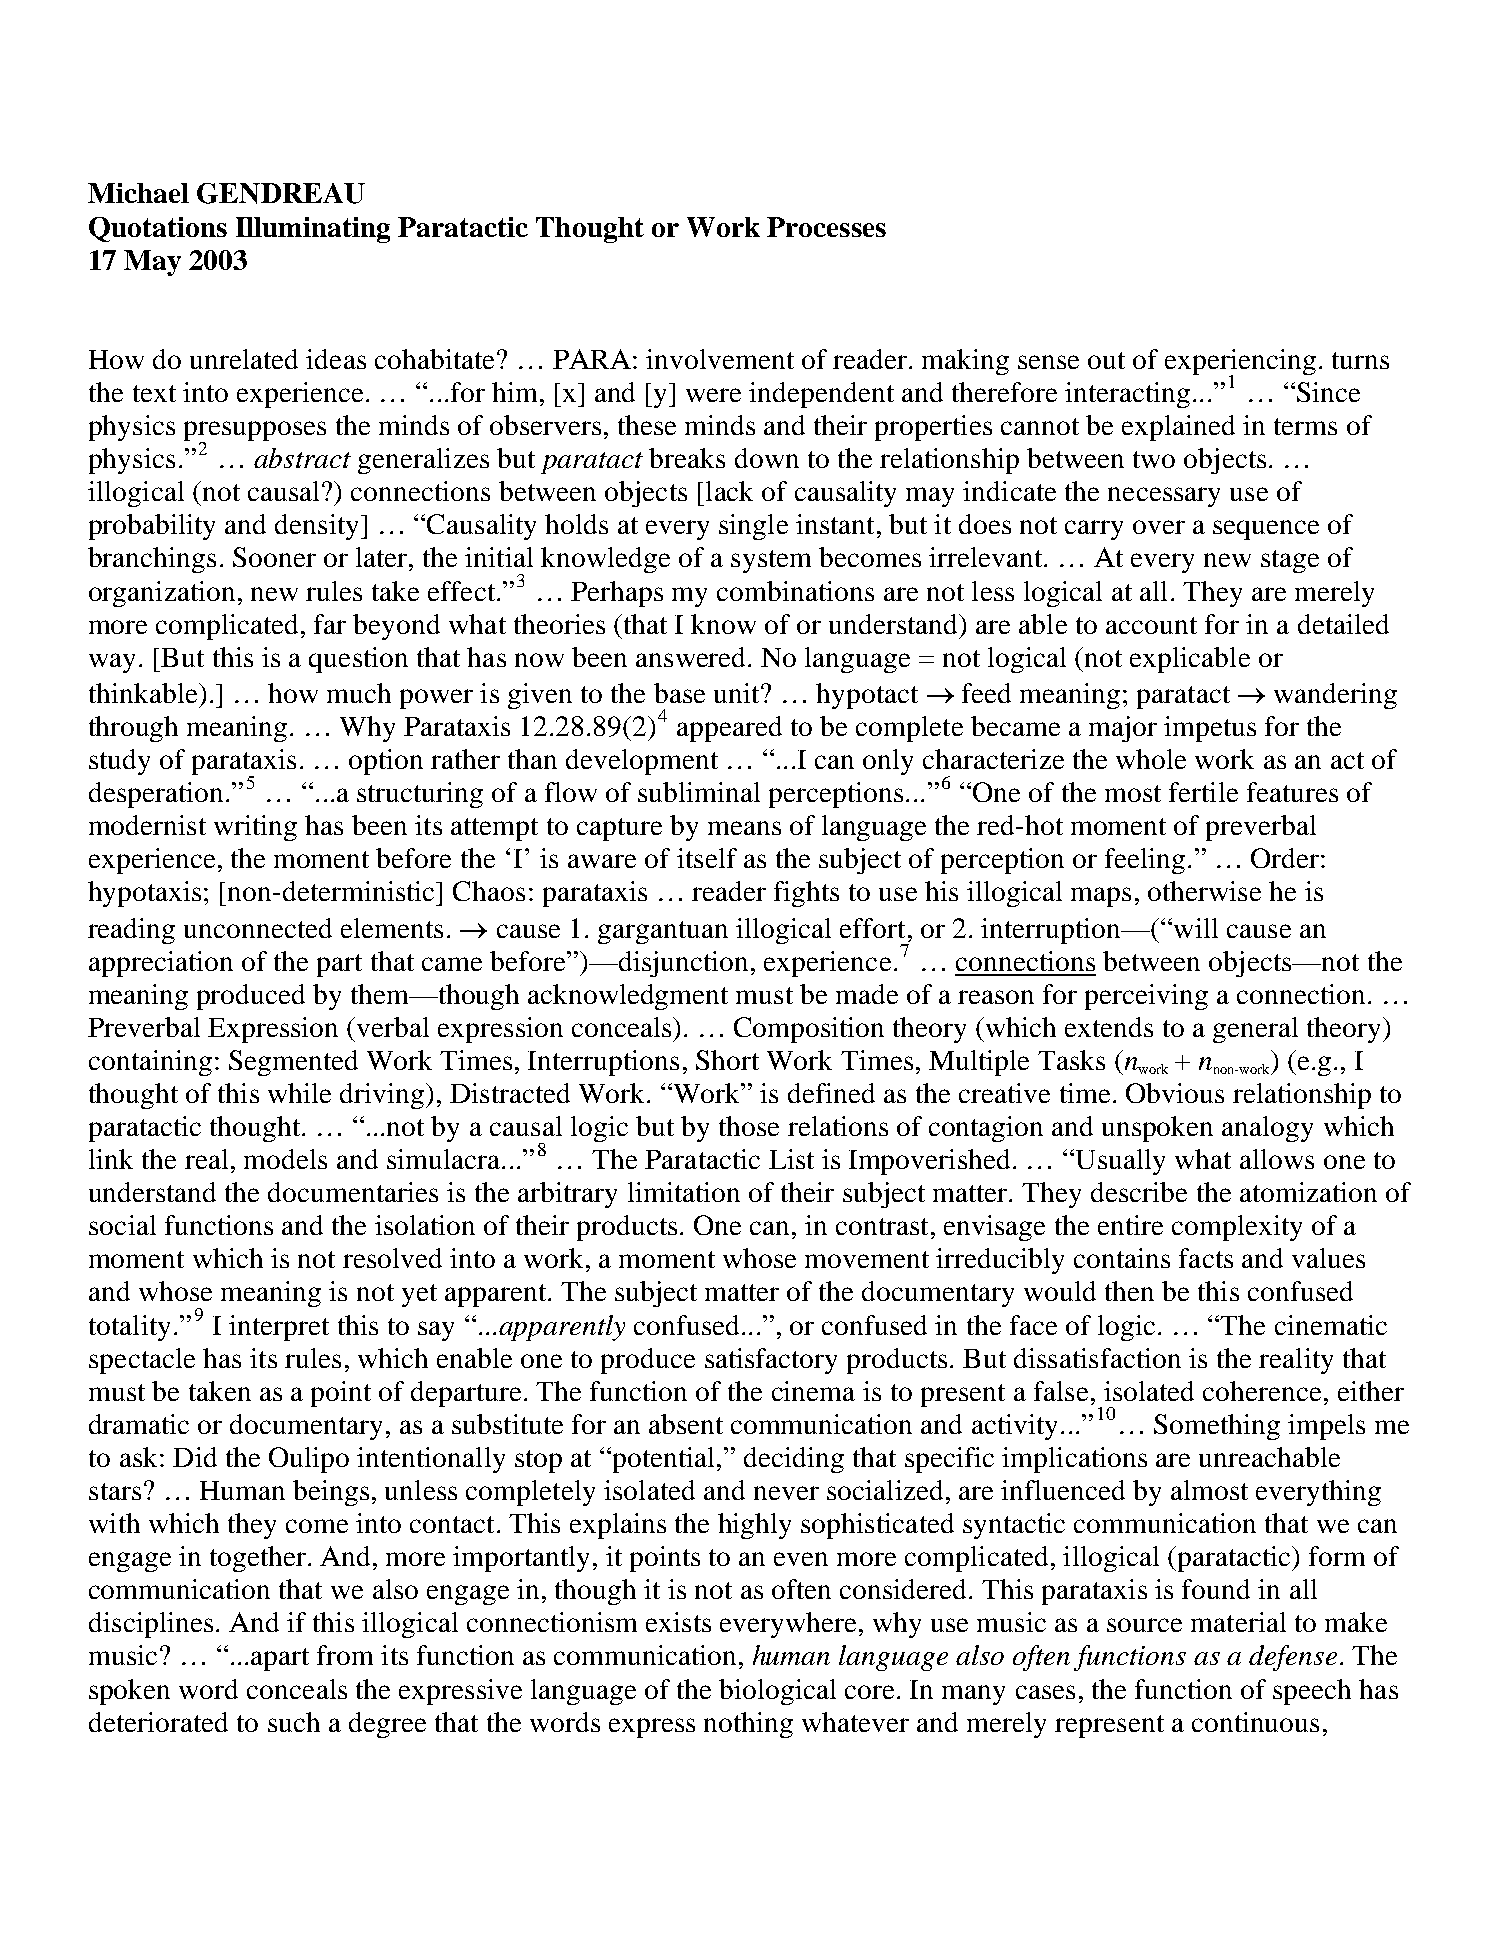 This page has height=1941, width=1500. What do you see at coordinates (1240, 363) in the page?
I see `experiencing` at bounding box center [1240, 363].
